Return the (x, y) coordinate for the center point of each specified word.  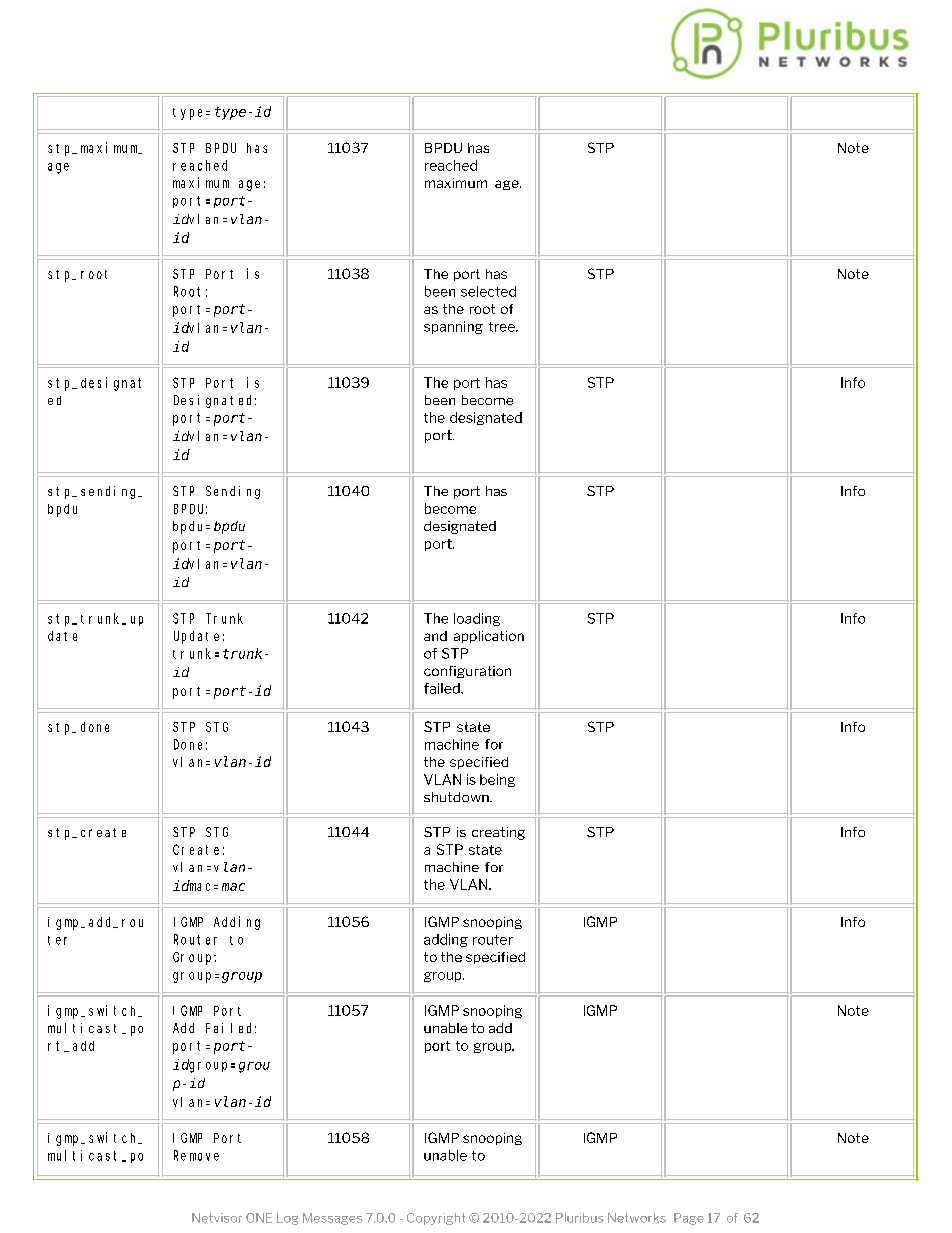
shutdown (457, 797)
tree (503, 327)
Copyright (436, 1219)
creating (498, 833)
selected (488, 291)
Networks (637, 1218)
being (497, 780)
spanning (453, 327)
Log (287, 1219)
